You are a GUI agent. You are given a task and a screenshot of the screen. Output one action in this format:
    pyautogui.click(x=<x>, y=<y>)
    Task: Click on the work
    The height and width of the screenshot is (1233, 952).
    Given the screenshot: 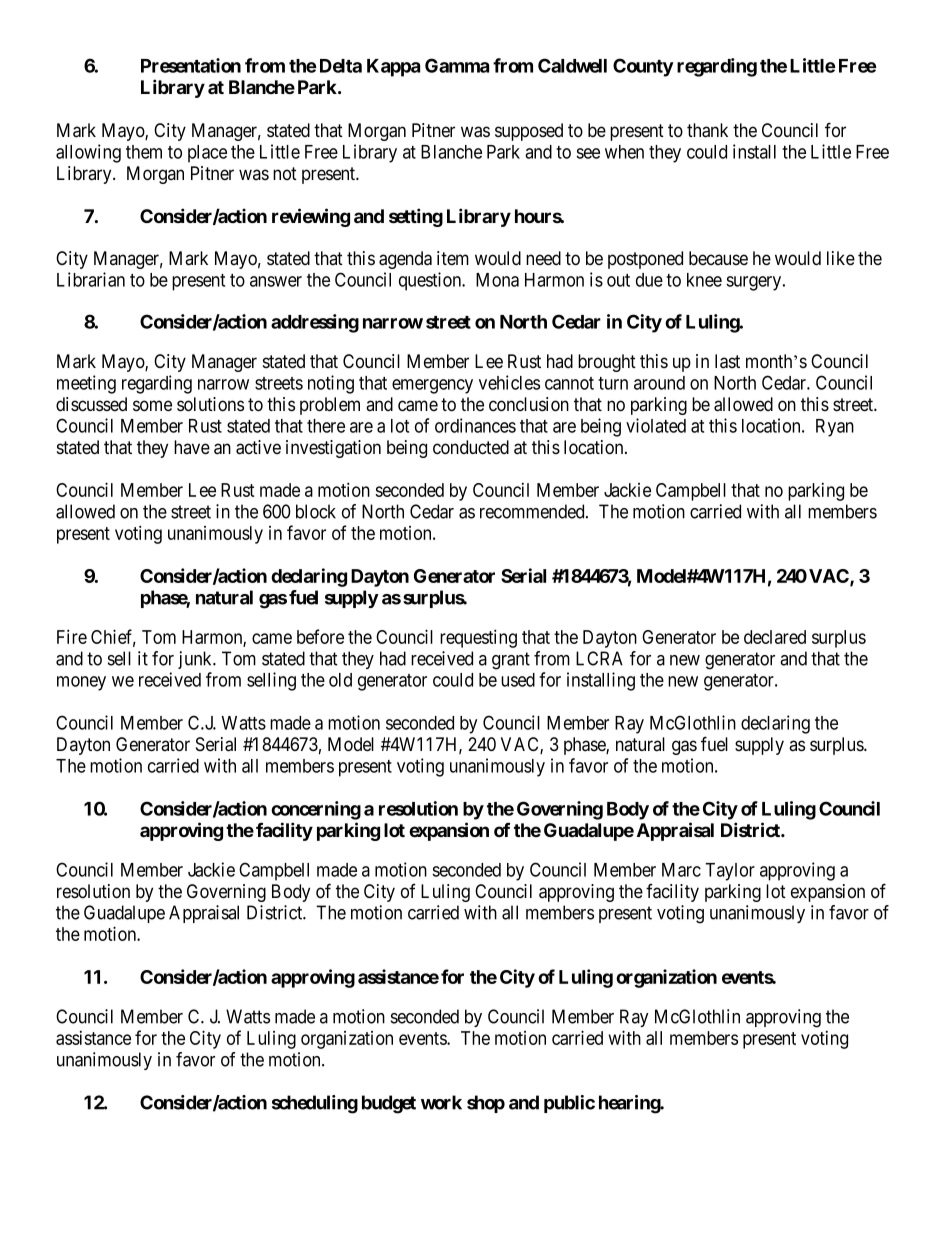 What is the action you would take?
    pyautogui.click(x=441, y=1102)
